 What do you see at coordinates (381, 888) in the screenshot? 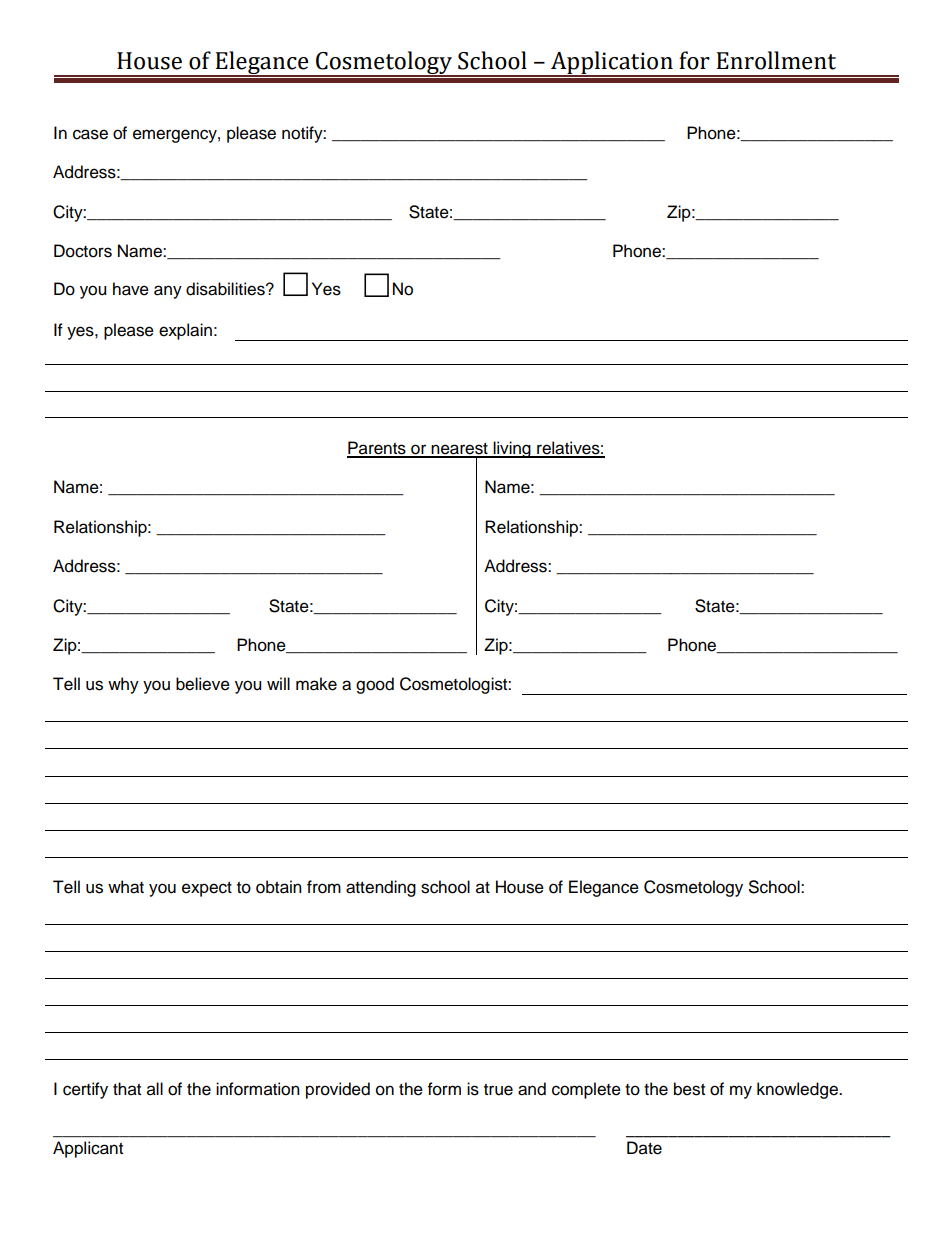
I see `attending` at bounding box center [381, 888].
